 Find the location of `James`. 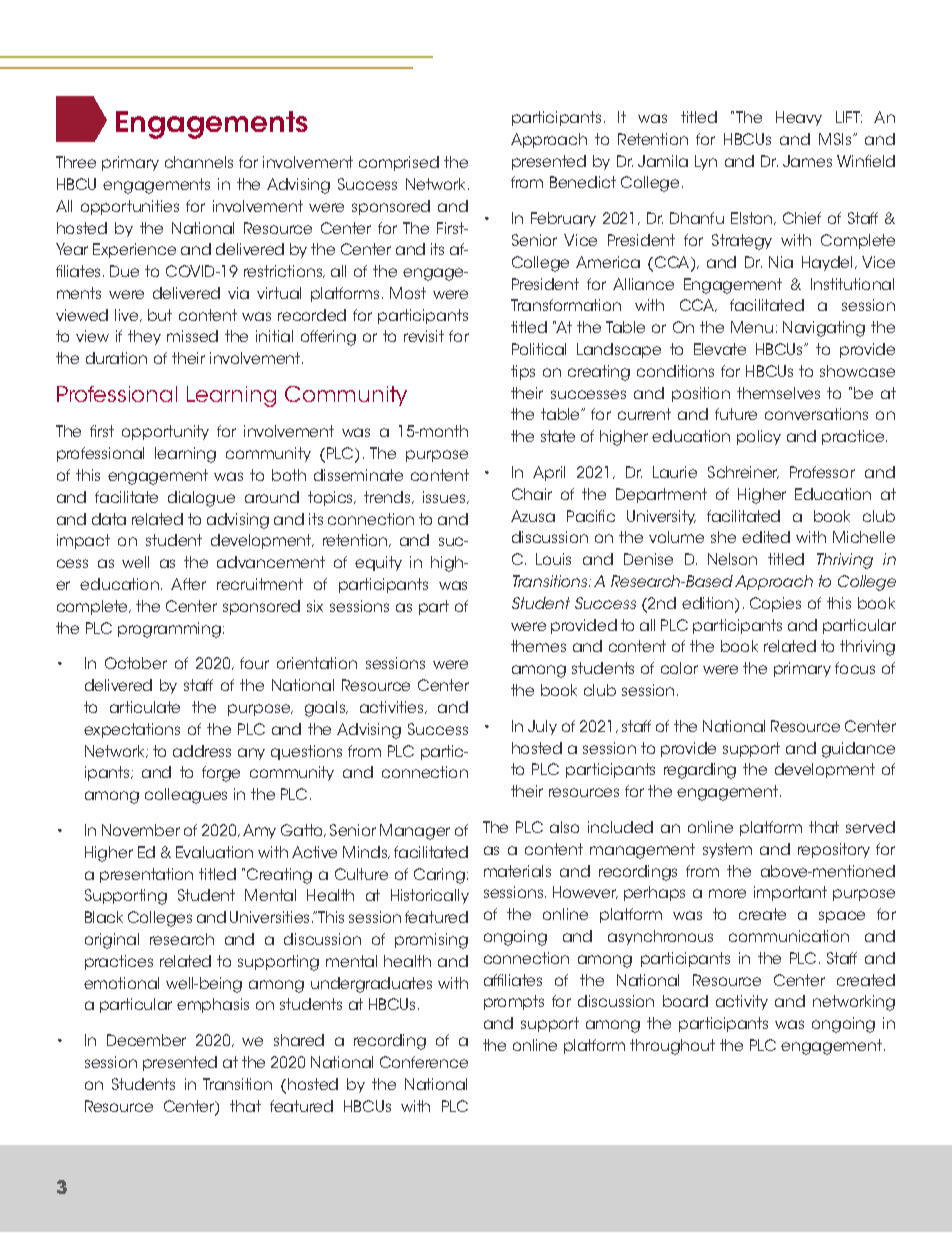

James is located at coordinates (807, 161).
